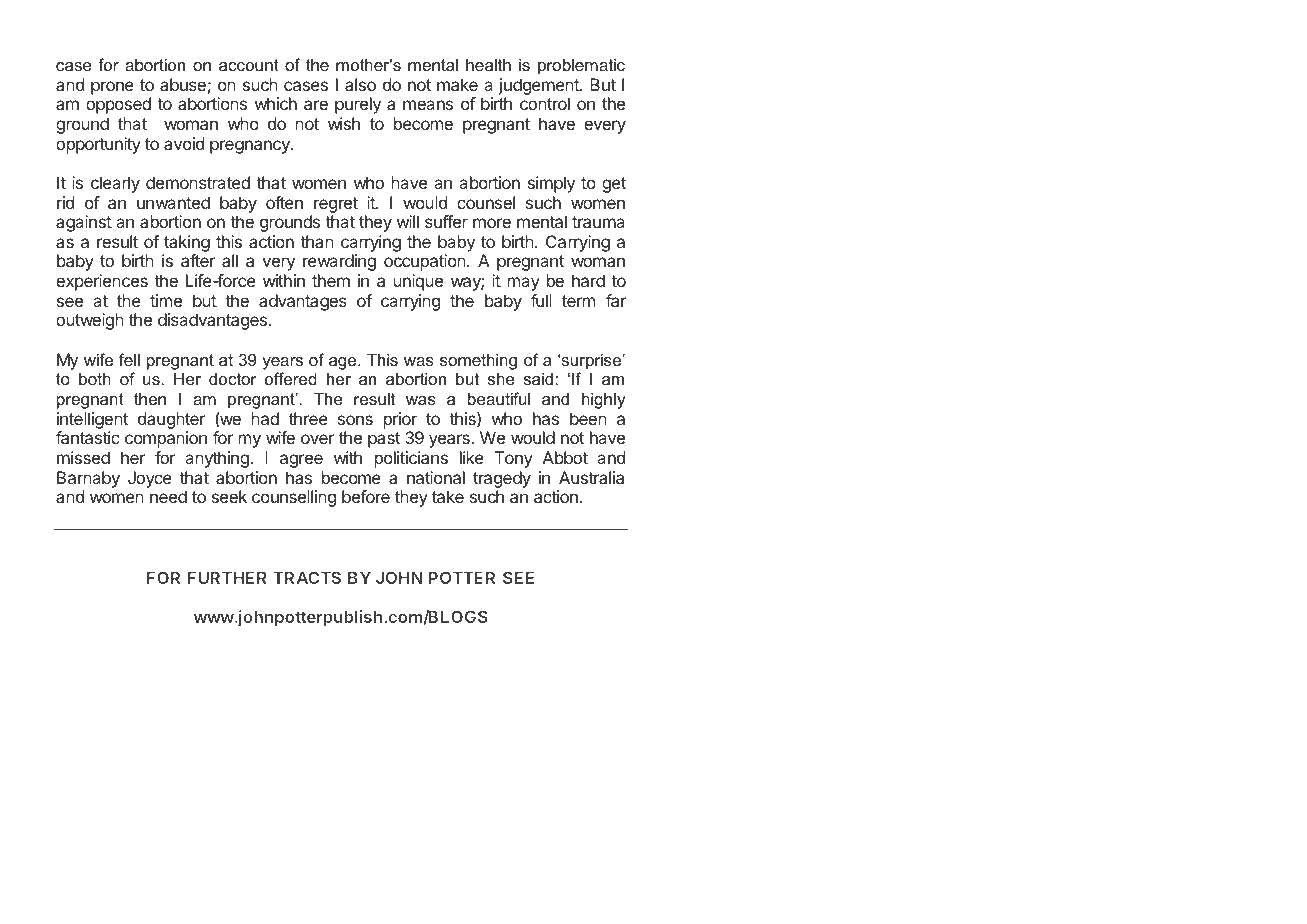  Describe the element at coordinates (331, 280) in the screenshot. I see `them` at that location.
